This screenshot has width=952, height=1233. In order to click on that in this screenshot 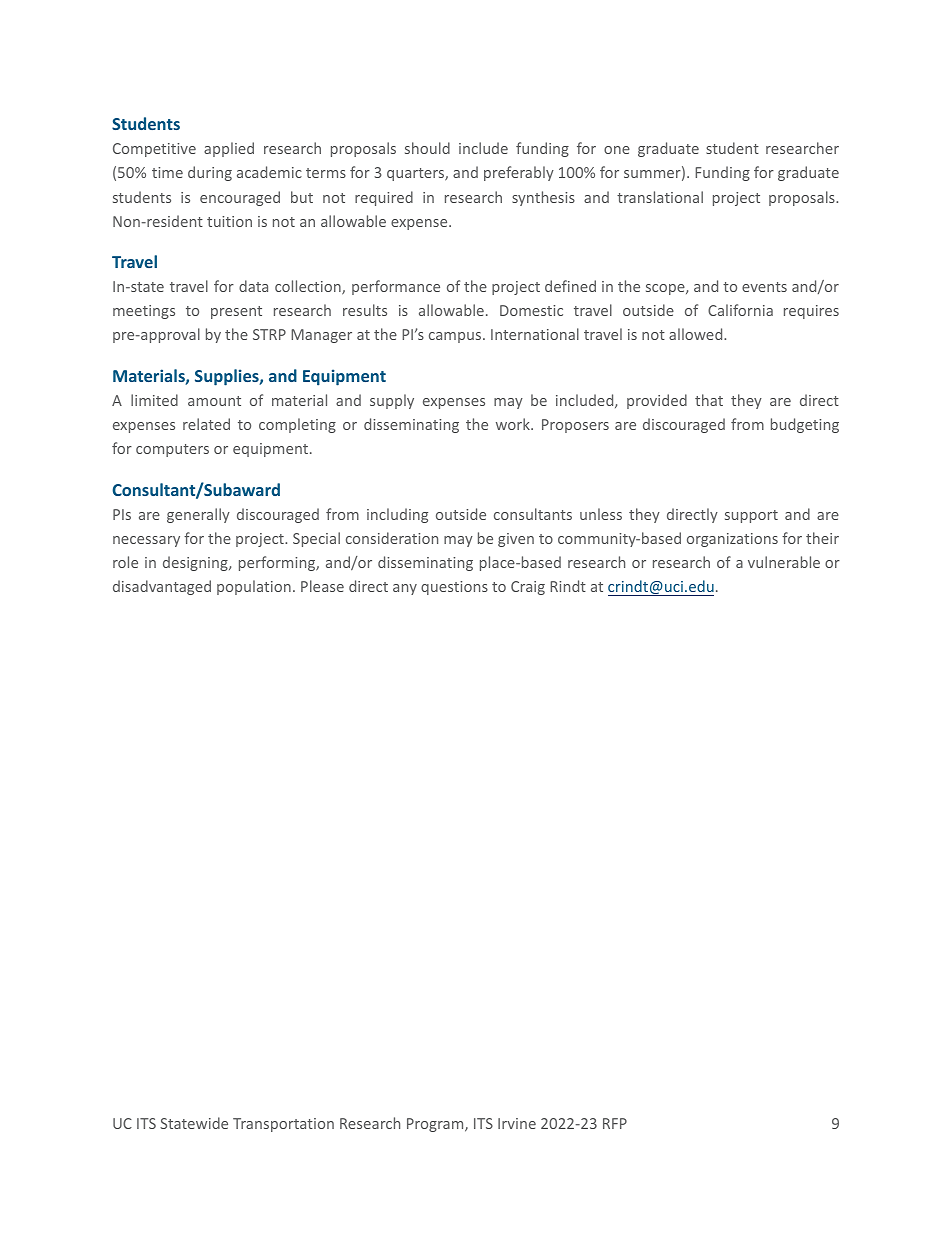, I will do `click(709, 400)`.
